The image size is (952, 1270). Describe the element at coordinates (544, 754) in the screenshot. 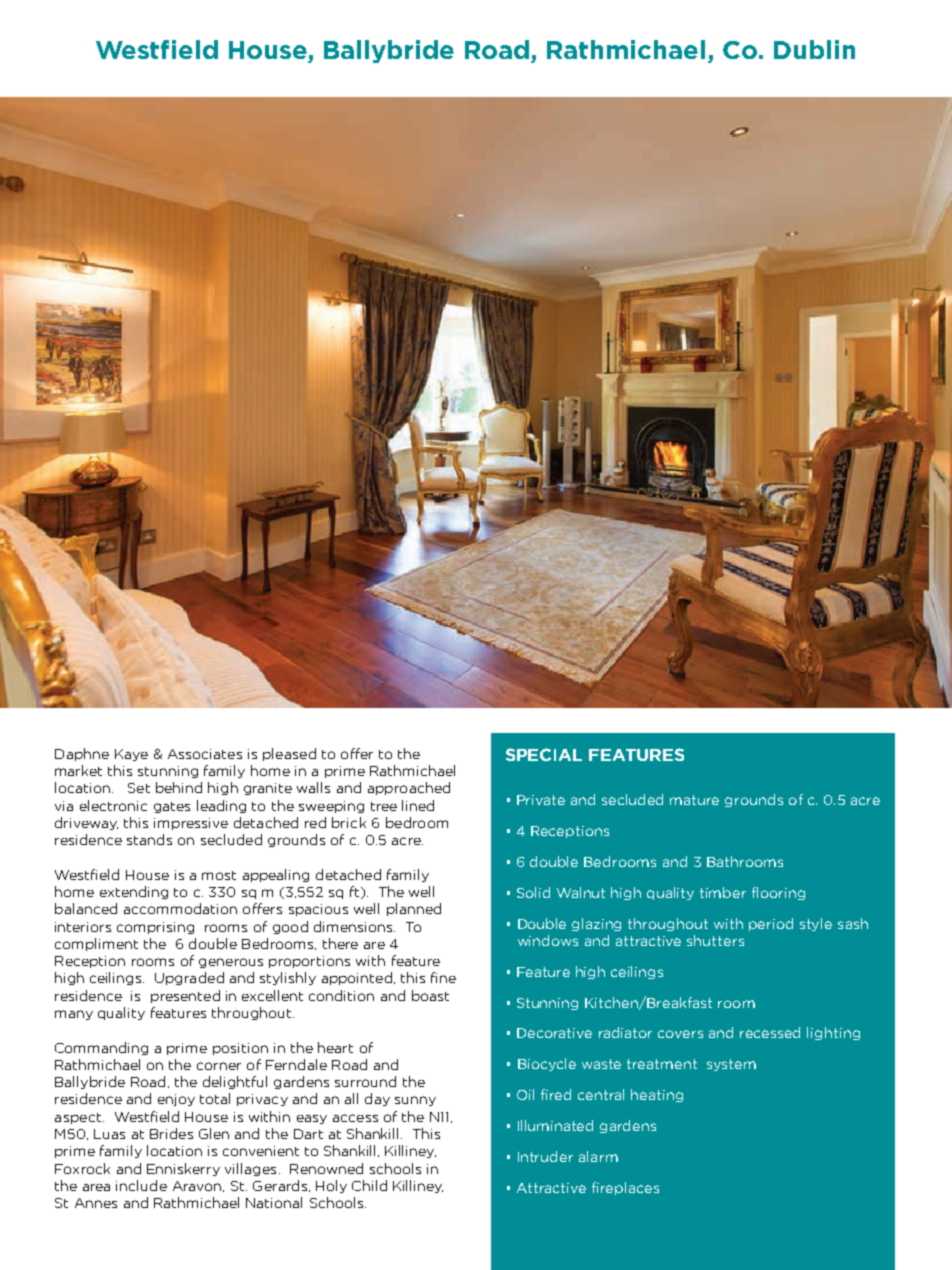

I see `SPECIAL` at that location.
